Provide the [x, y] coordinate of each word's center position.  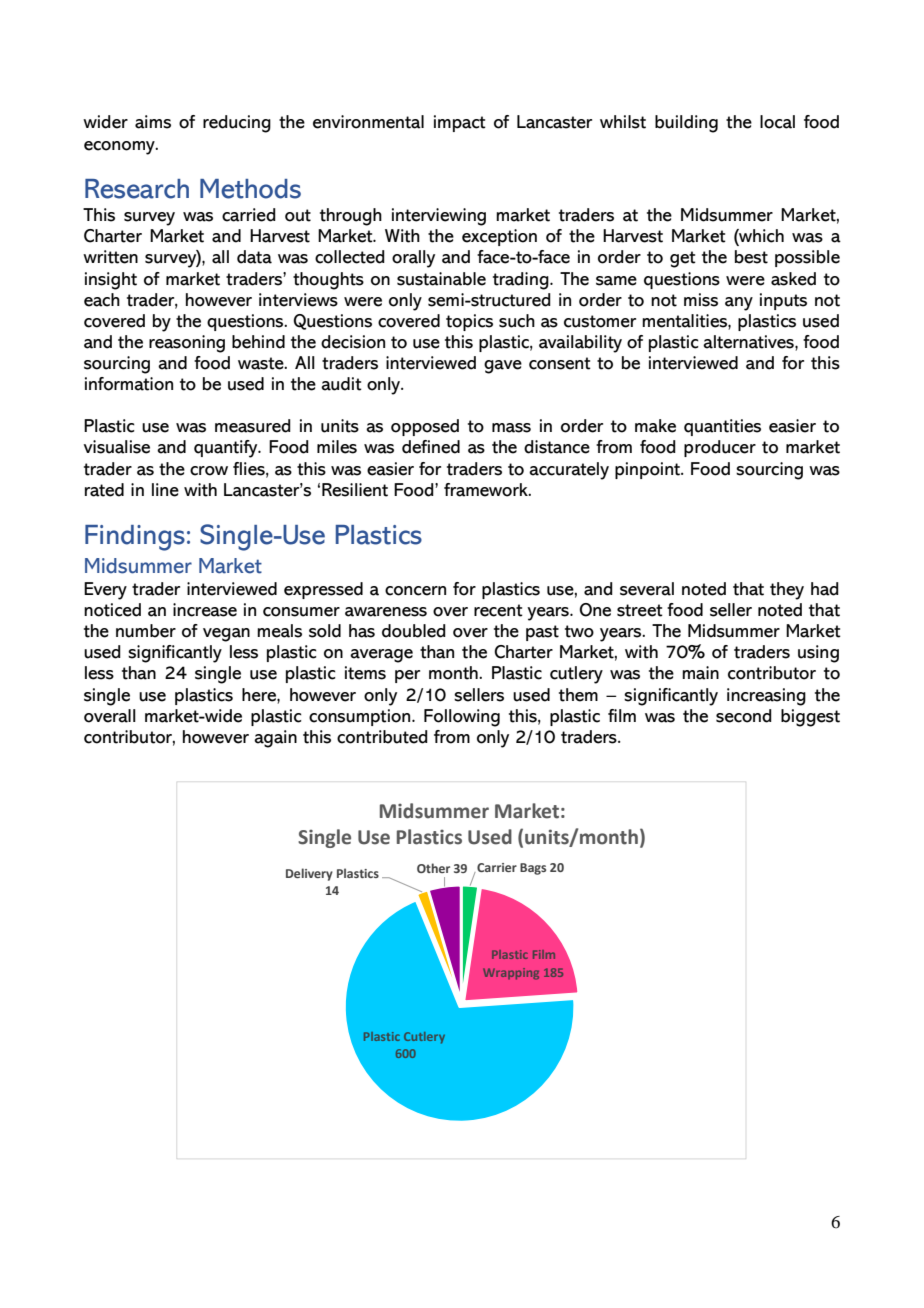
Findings [135, 538]
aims [153, 122]
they [787, 591]
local [777, 122]
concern [415, 591]
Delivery [309, 874]
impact [460, 123]
